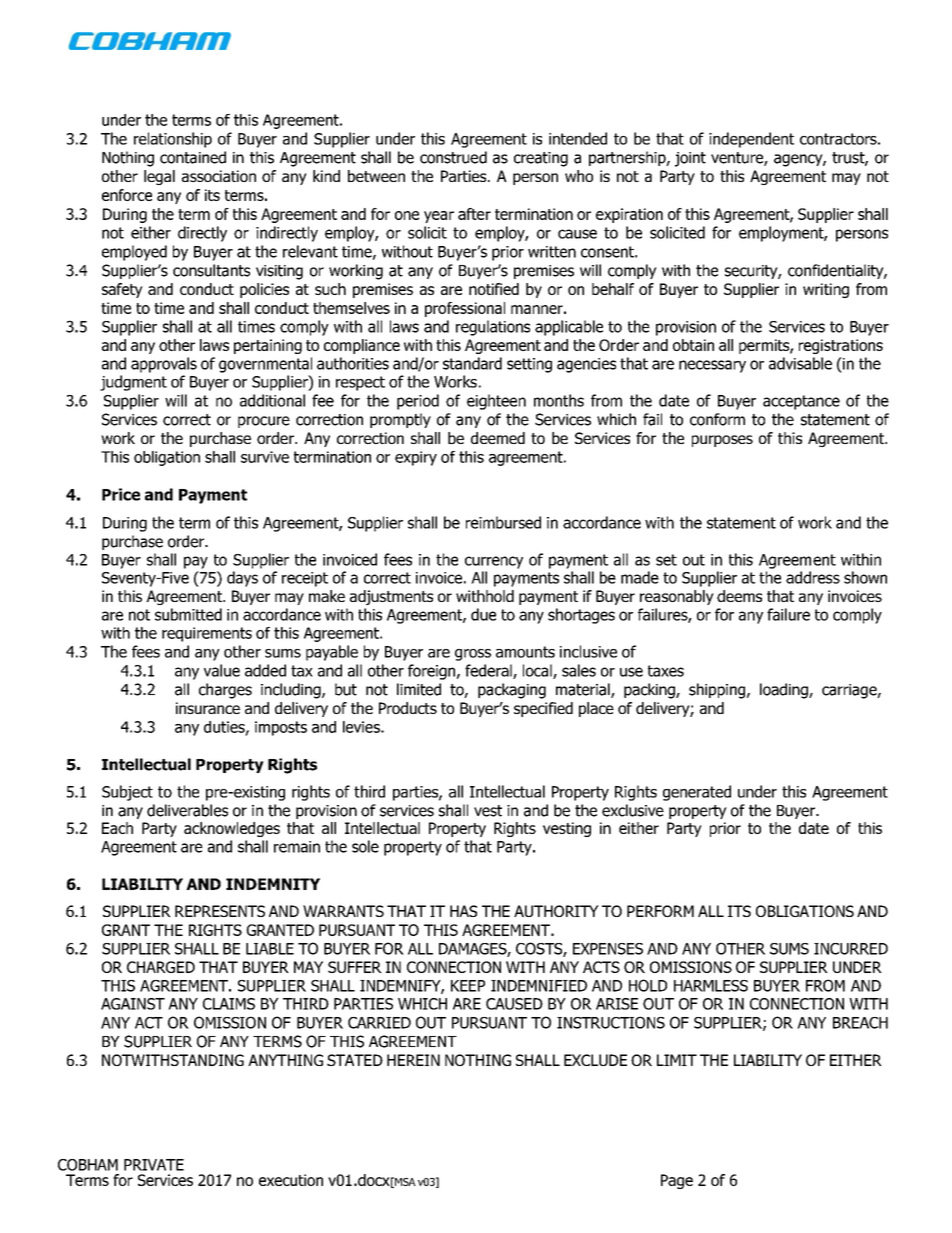  What do you see at coordinates (697, 793) in the screenshot?
I see `generated` at bounding box center [697, 793].
